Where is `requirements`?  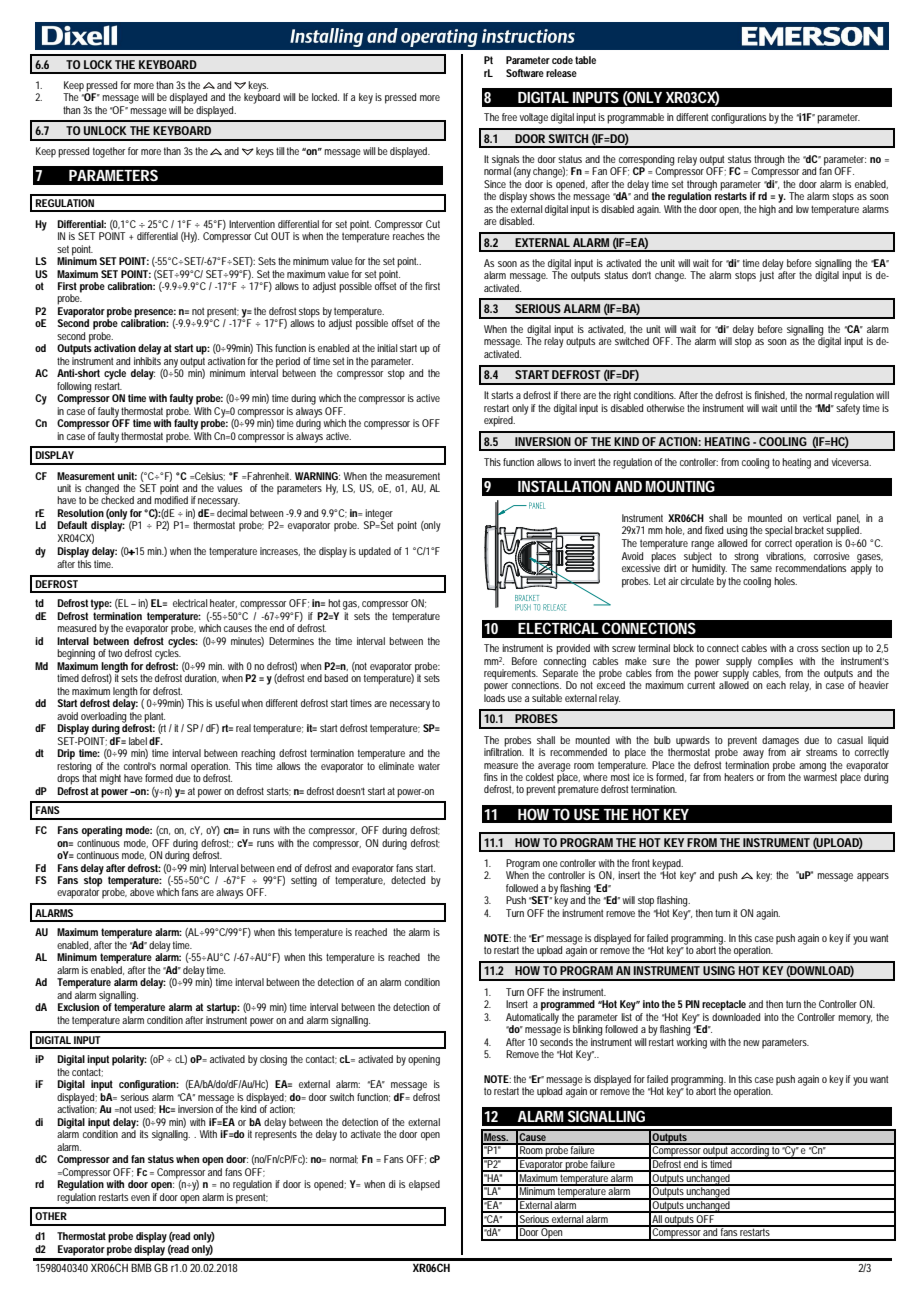 requirements is located at coordinates (511, 674).
